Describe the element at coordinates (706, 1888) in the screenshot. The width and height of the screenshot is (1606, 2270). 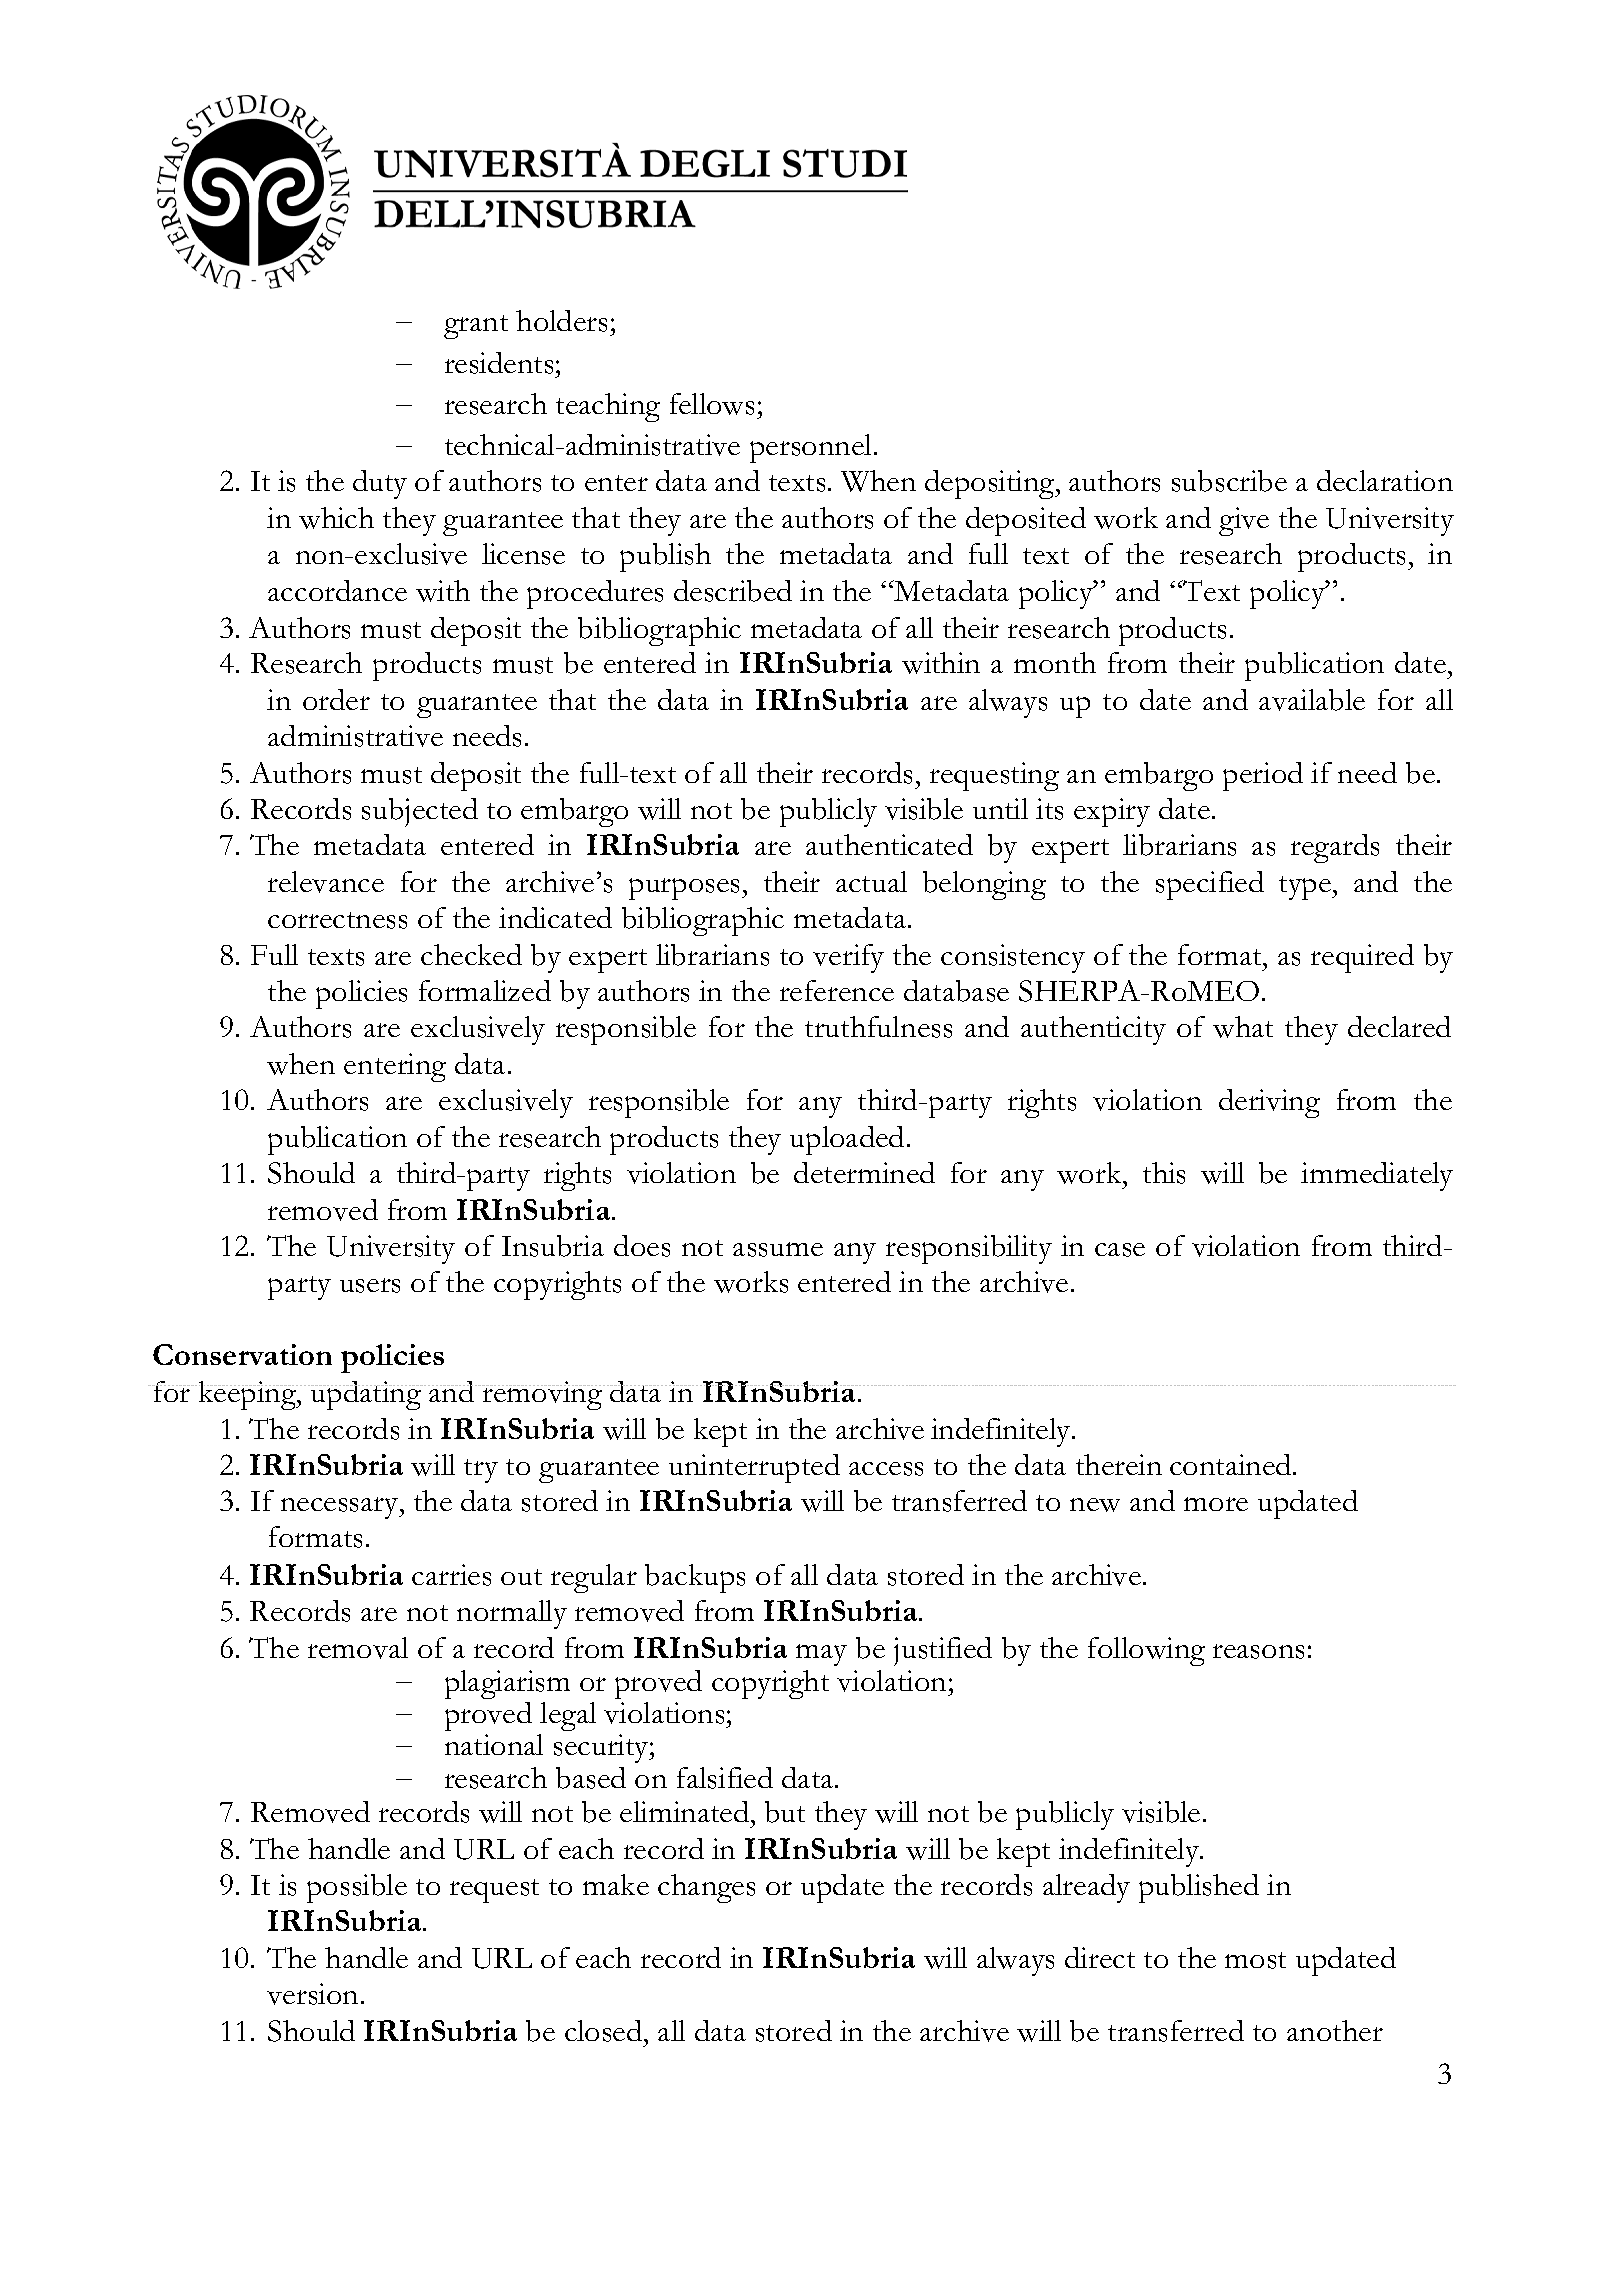
I see `changes` at that location.
